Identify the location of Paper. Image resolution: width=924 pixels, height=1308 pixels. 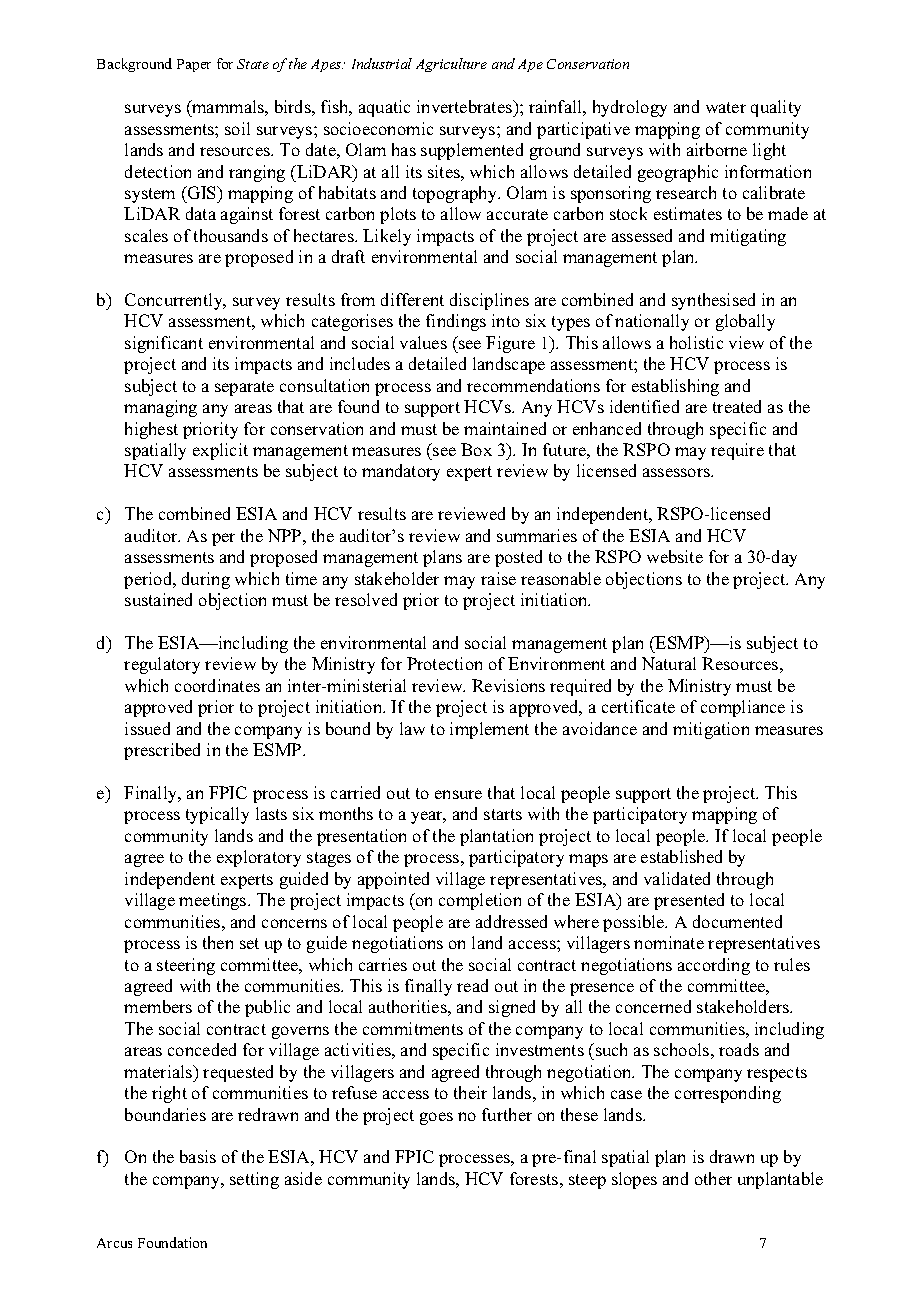
(194, 65).
